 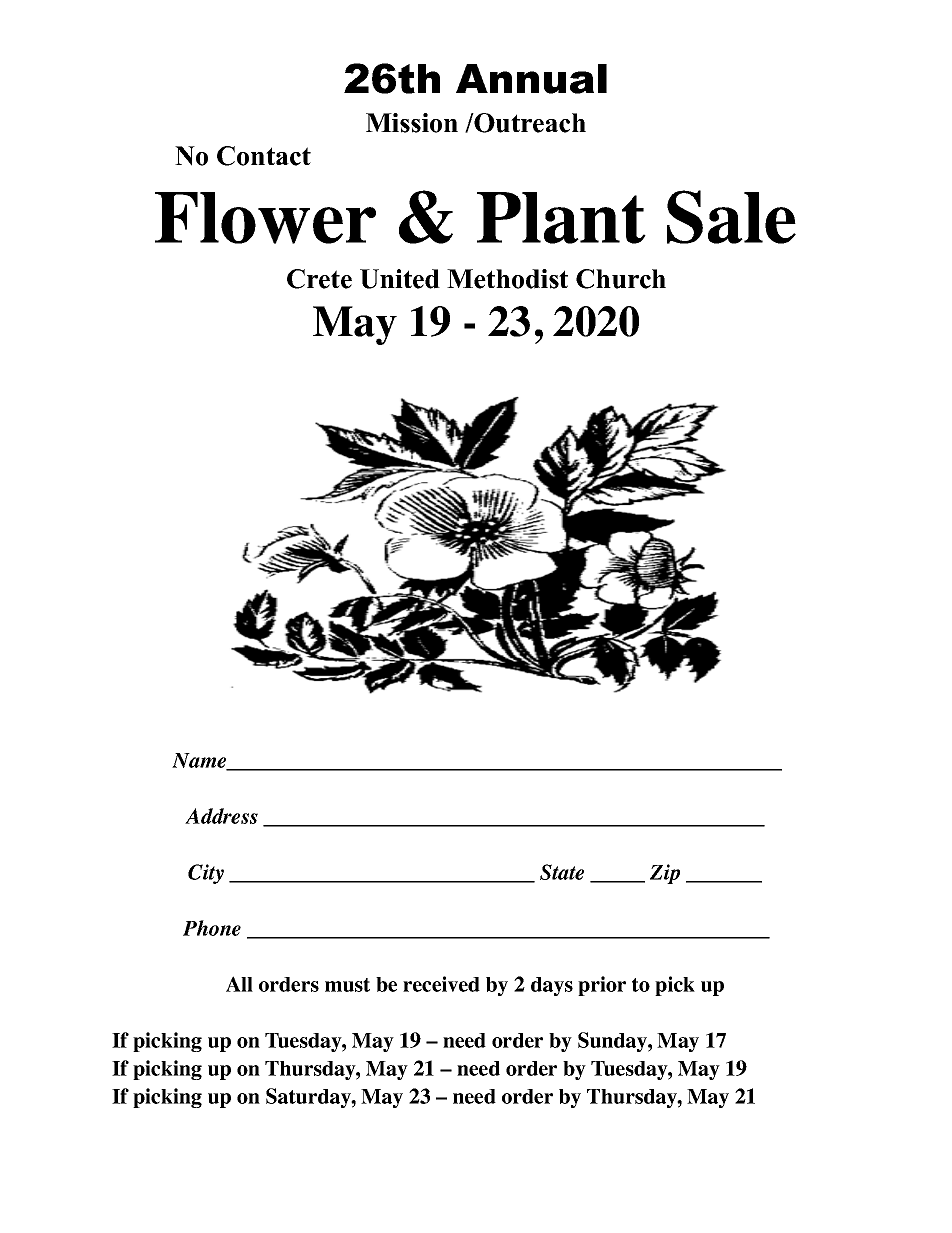 I want to click on Methodist, so click(x=507, y=279).
